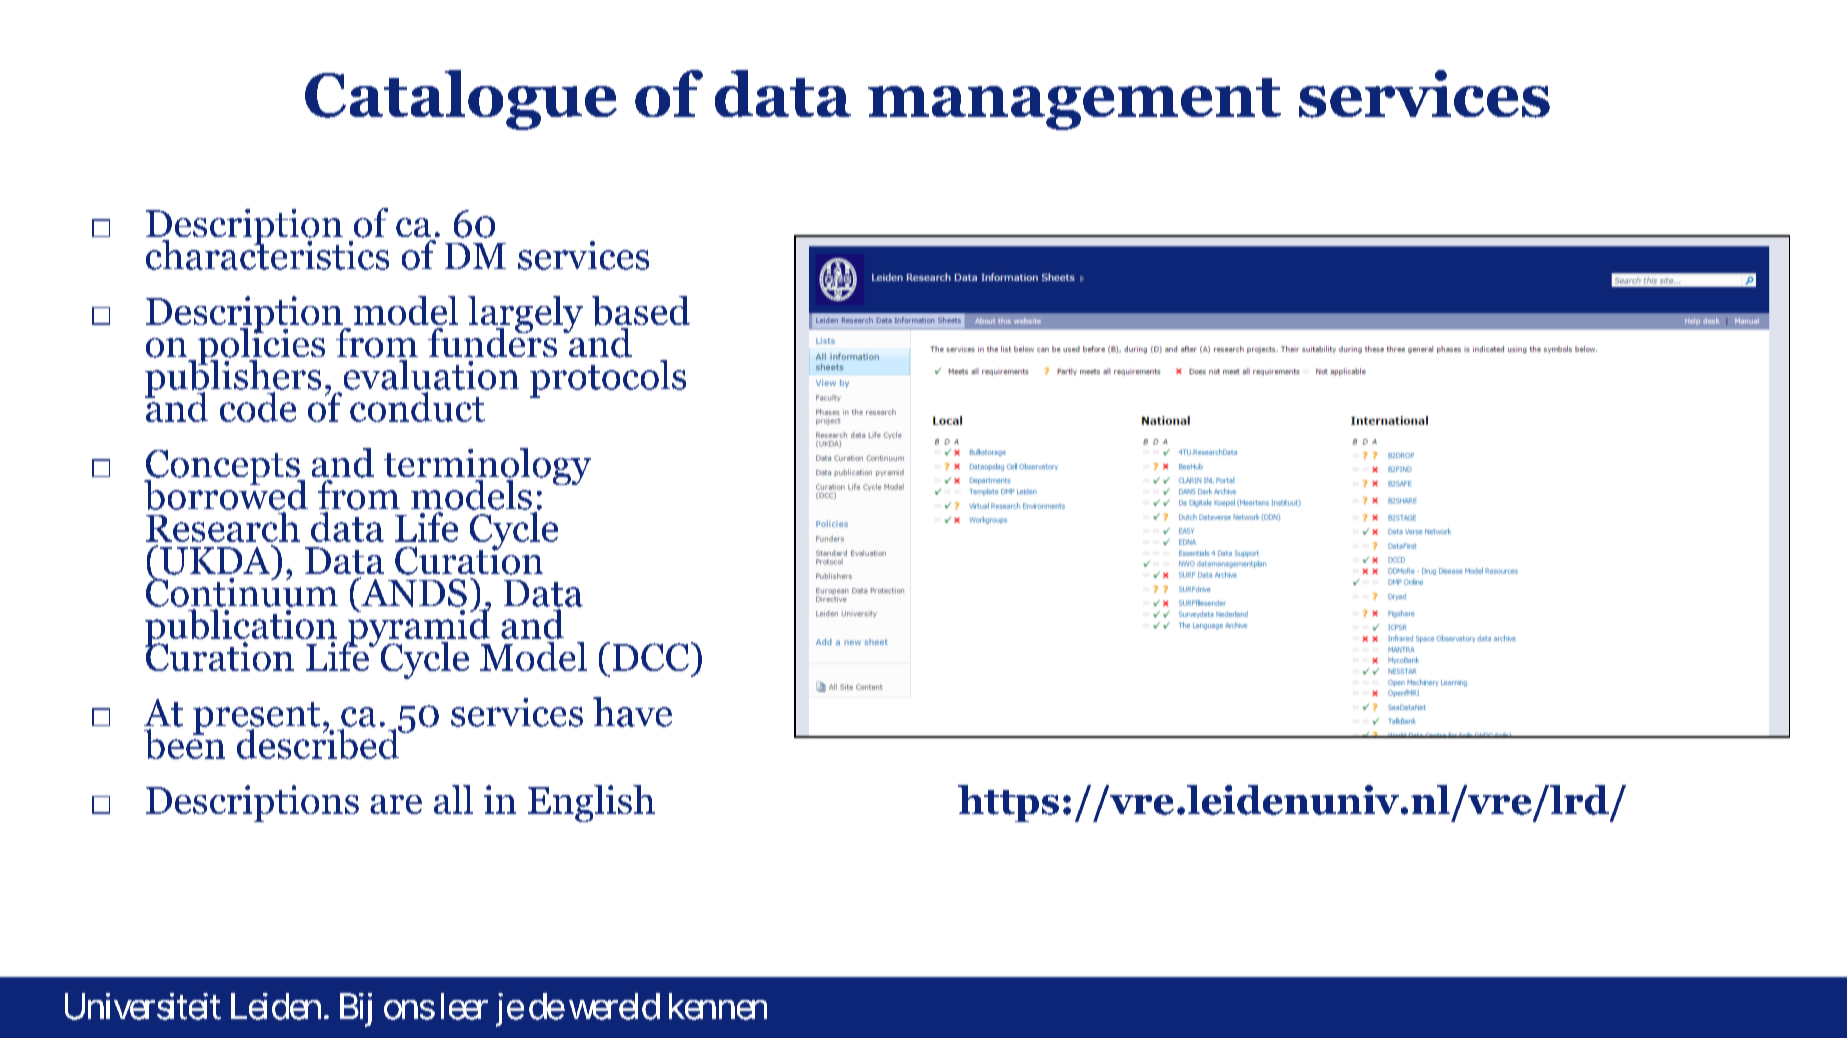 The width and height of the screenshot is (1847, 1038). Describe the element at coordinates (718, 1006) in the screenshot. I see `kennen` at that location.
